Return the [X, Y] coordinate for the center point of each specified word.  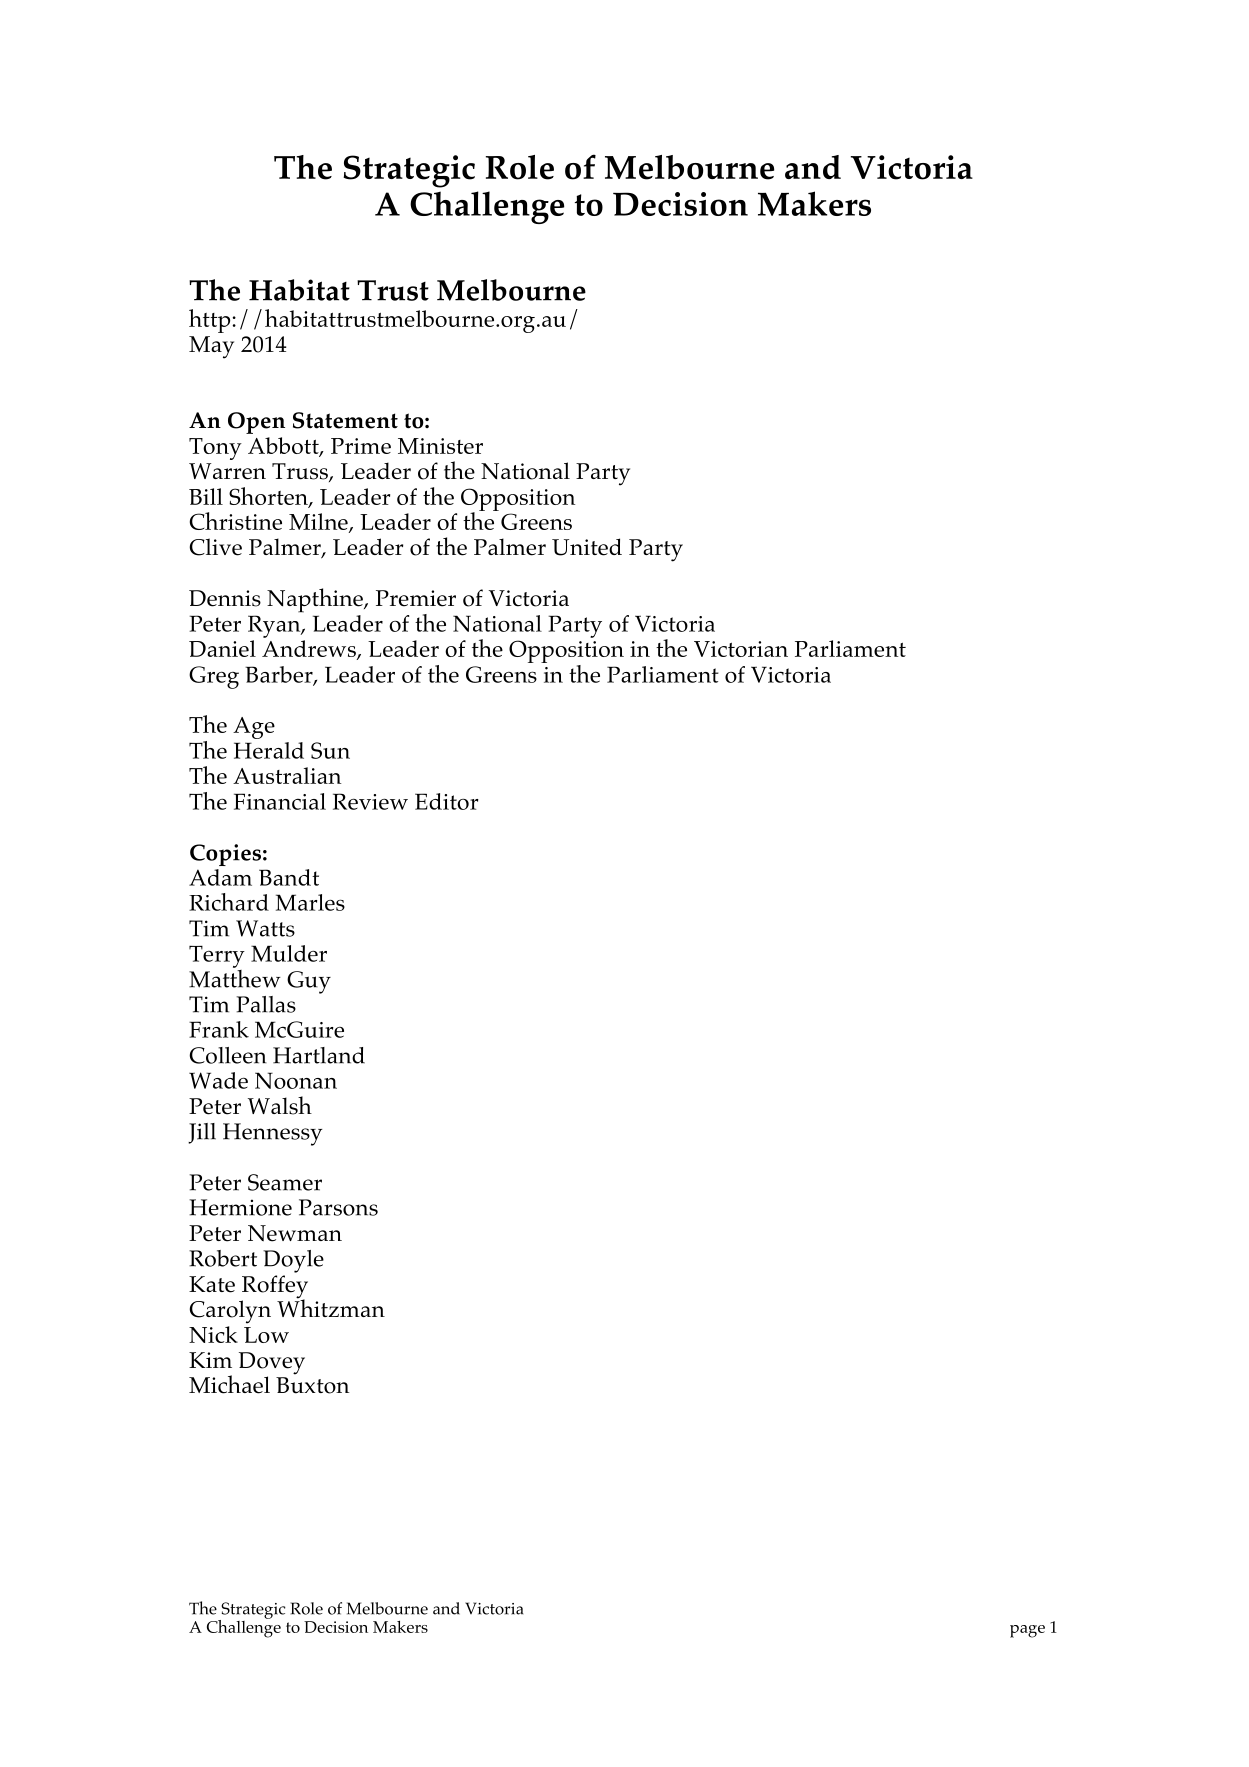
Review [370, 801]
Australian [287, 775]
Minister [440, 446]
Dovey [272, 1364]
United [587, 547]
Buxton [312, 1385]
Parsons [338, 1207]
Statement [345, 420]
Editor [447, 801]
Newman [295, 1233]
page [1027, 1631]
